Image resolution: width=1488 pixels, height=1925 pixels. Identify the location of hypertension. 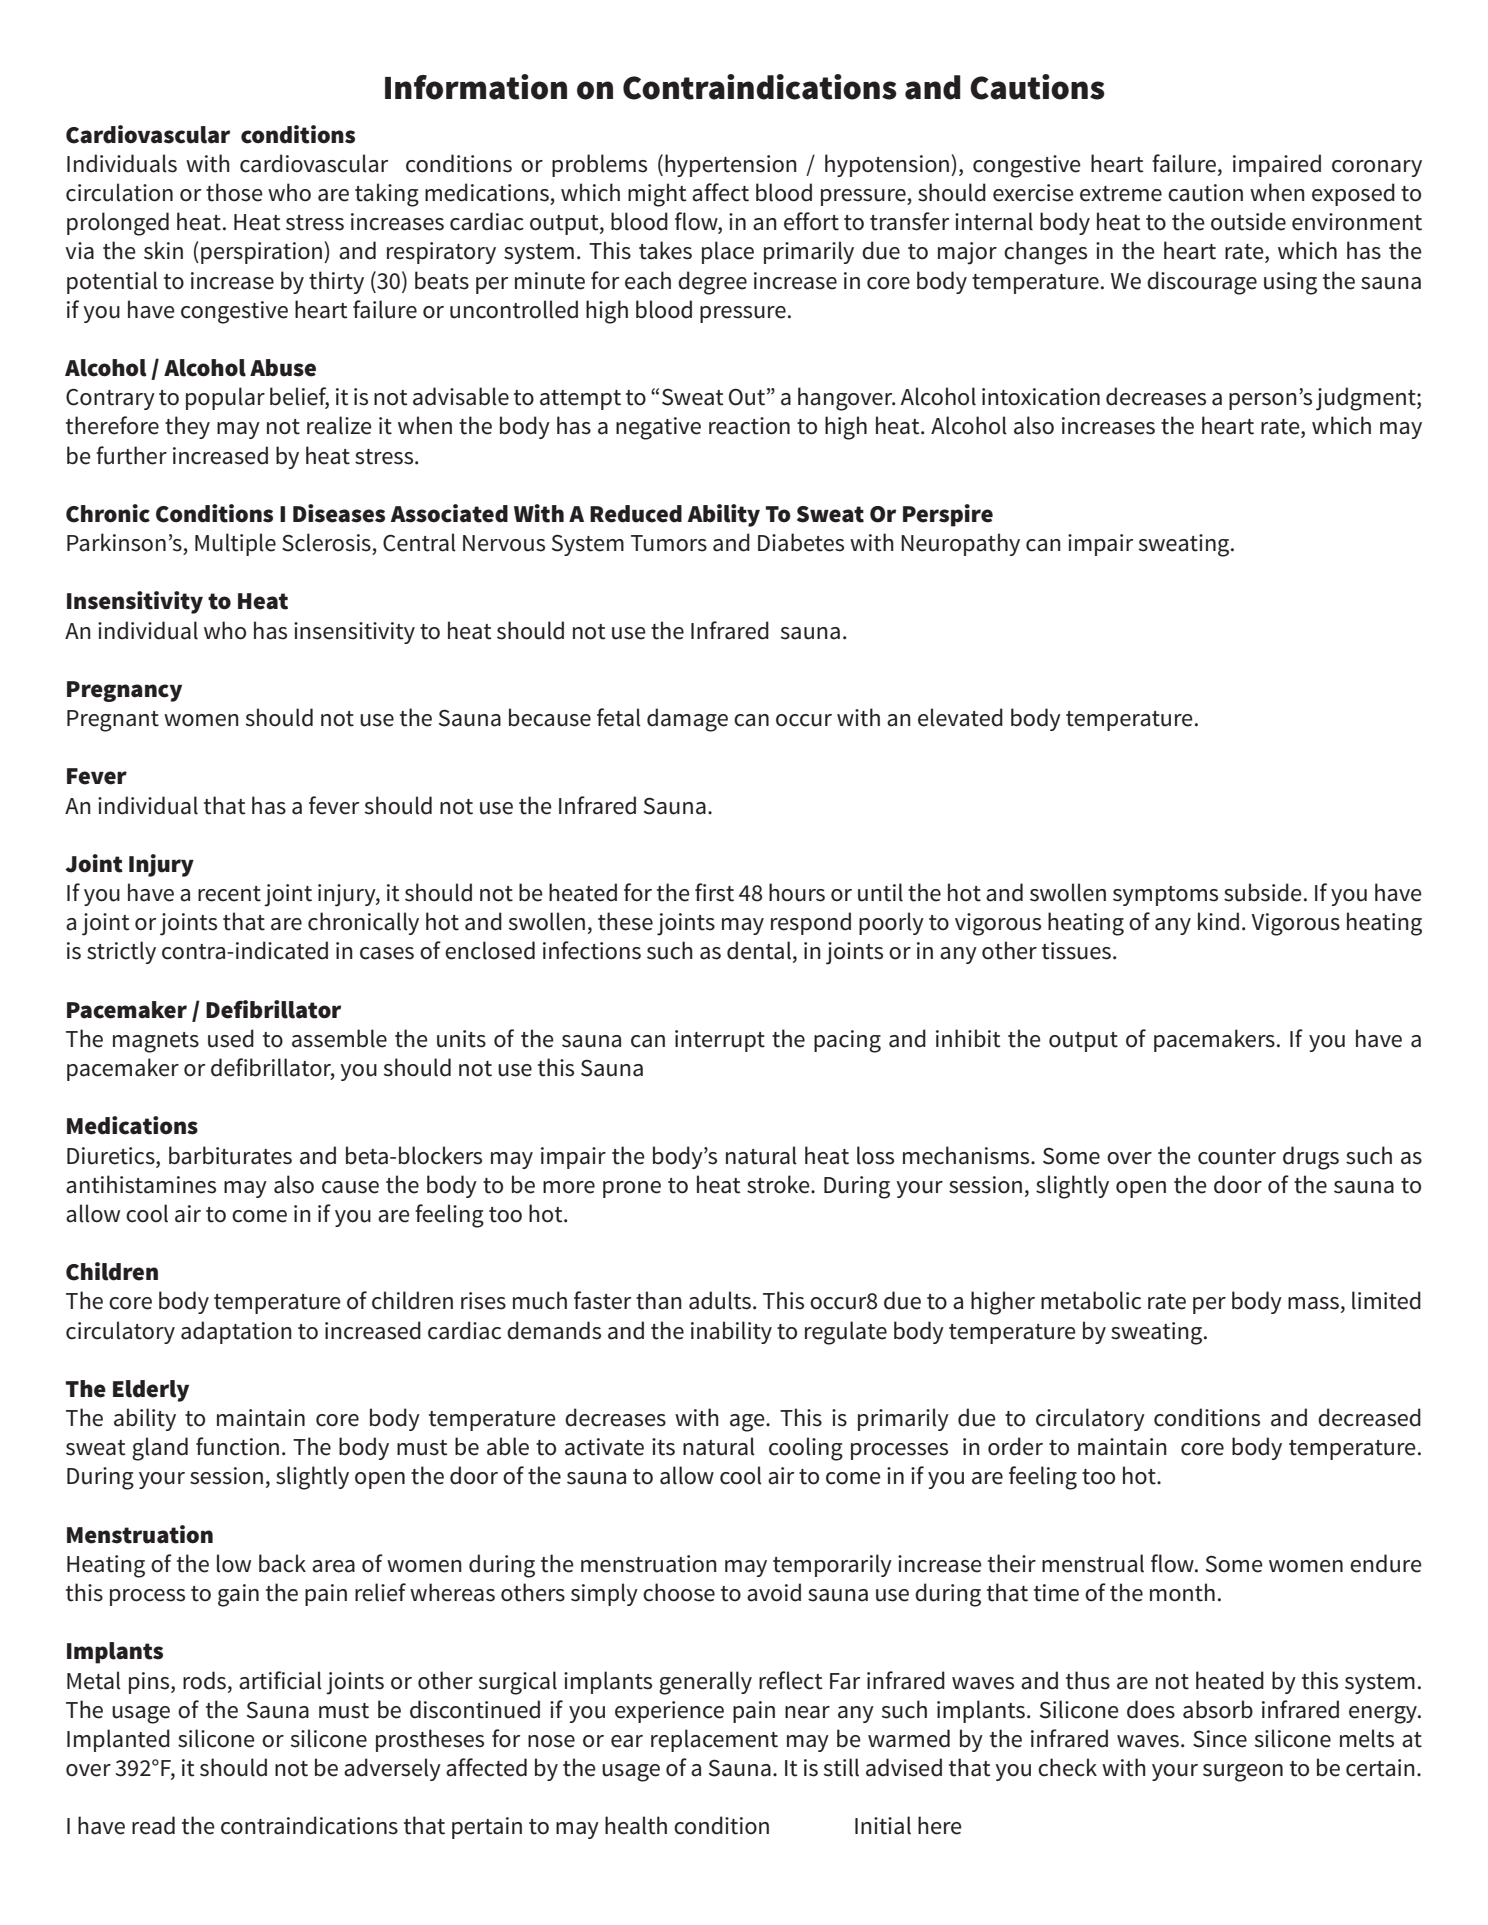
(731, 165).
